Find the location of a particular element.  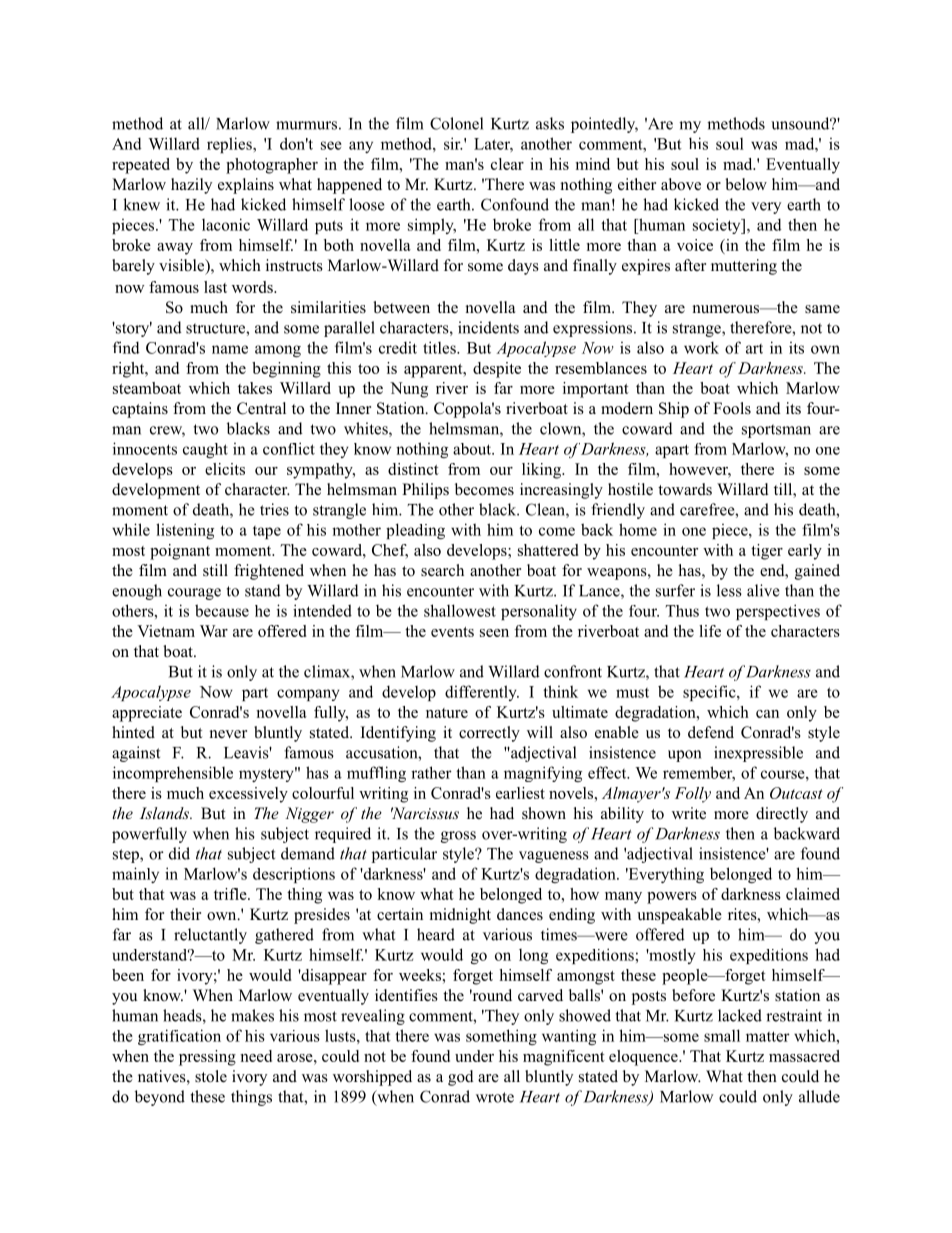

caught is located at coordinates (205, 450).
